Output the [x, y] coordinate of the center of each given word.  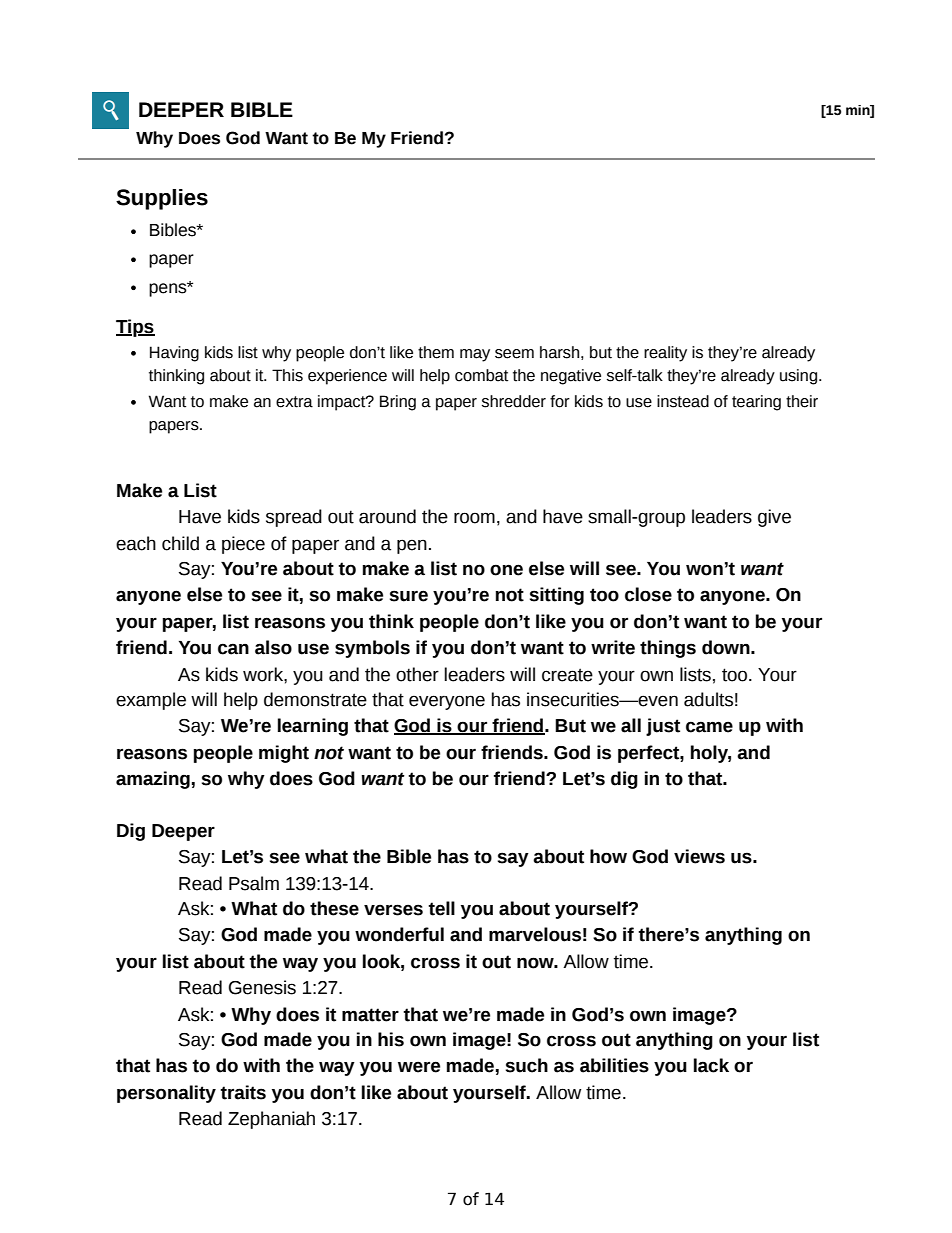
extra [294, 402]
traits [243, 1092]
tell [441, 908]
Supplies [162, 199]
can [233, 649]
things [668, 649]
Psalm [254, 883]
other [417, 674]
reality [665, 354]
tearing [756, 403]
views [699, 856]
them [436, 352]
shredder [514, 401]
